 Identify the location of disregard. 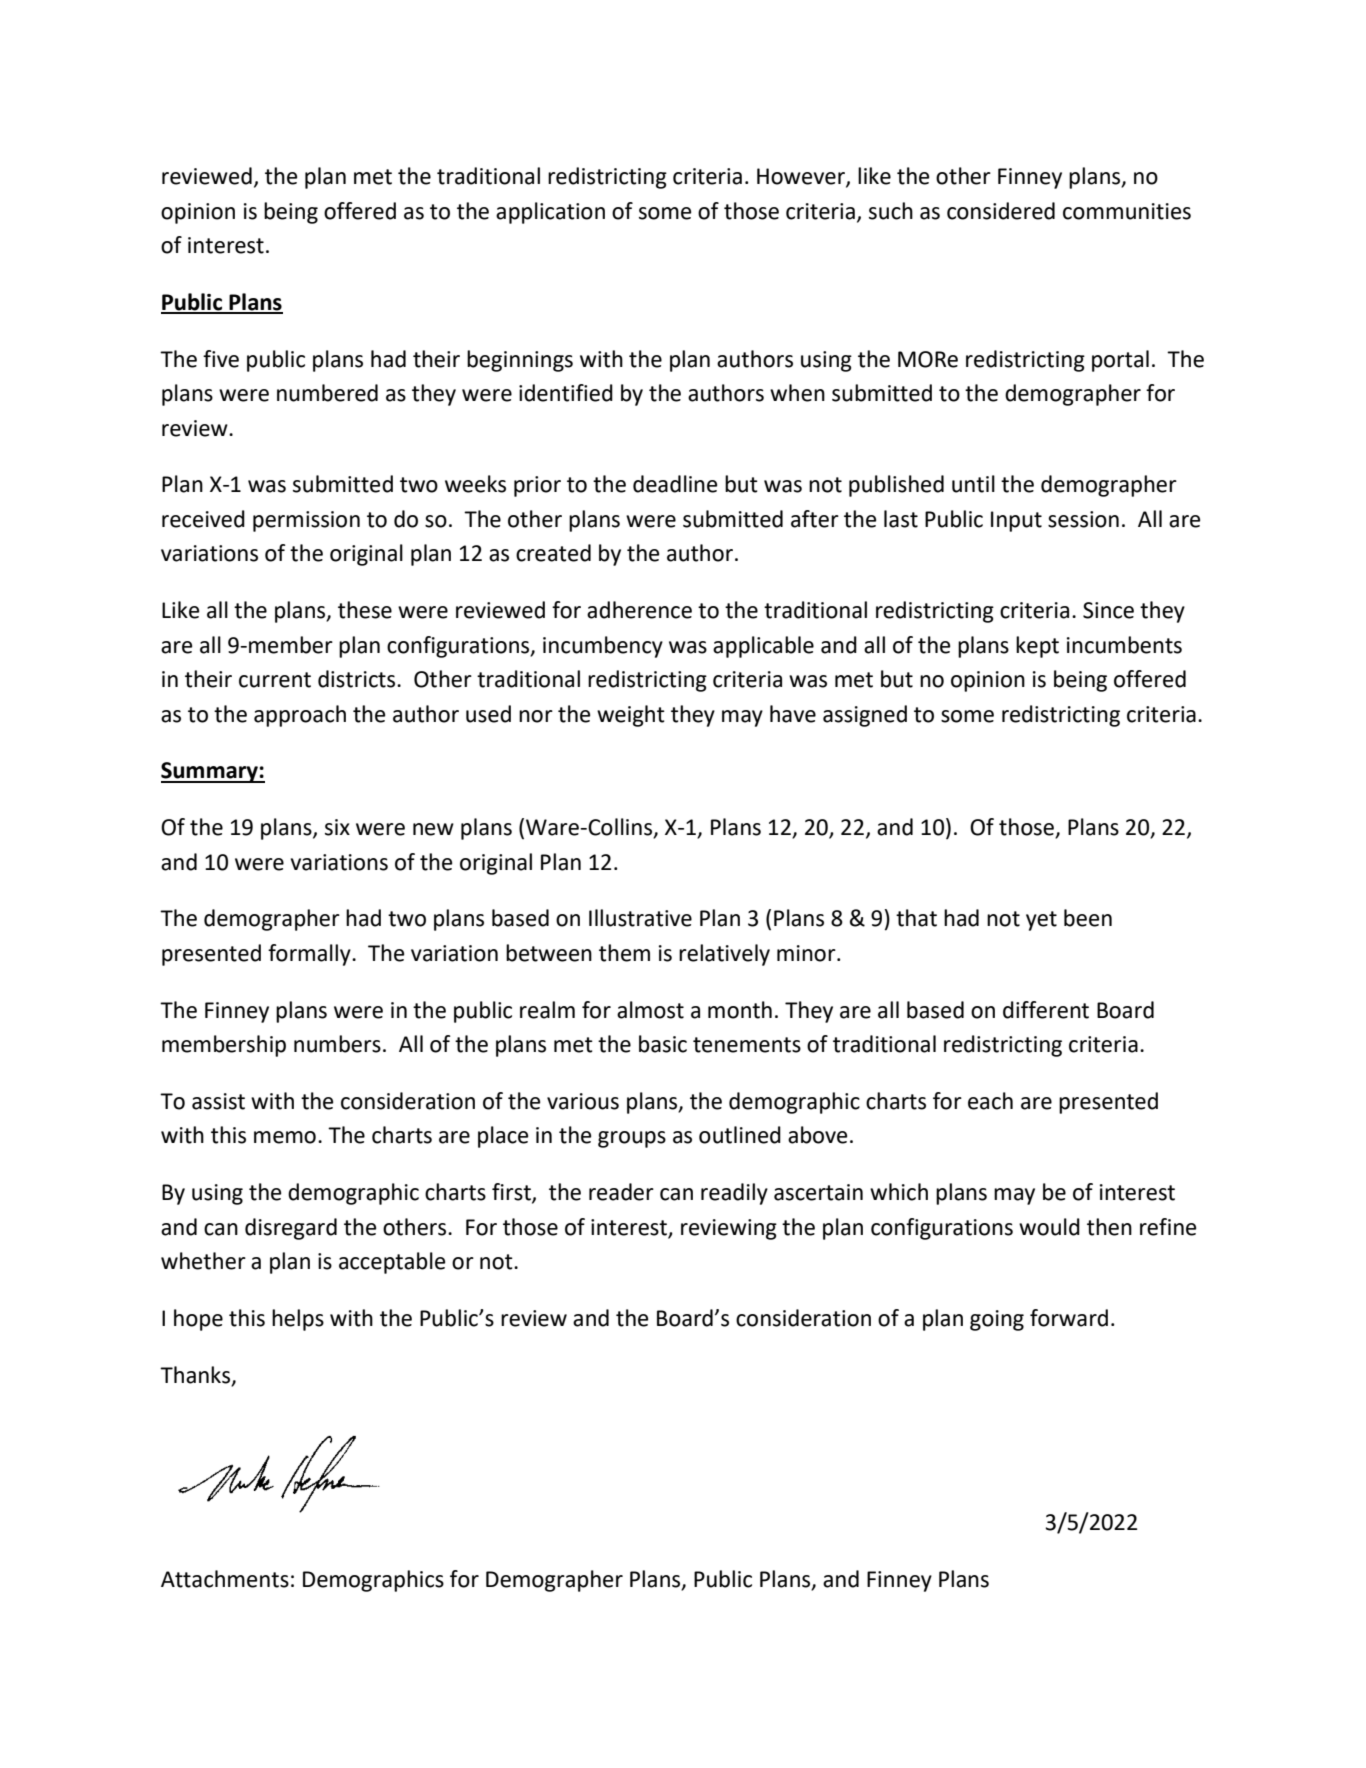
(291, 1229).
